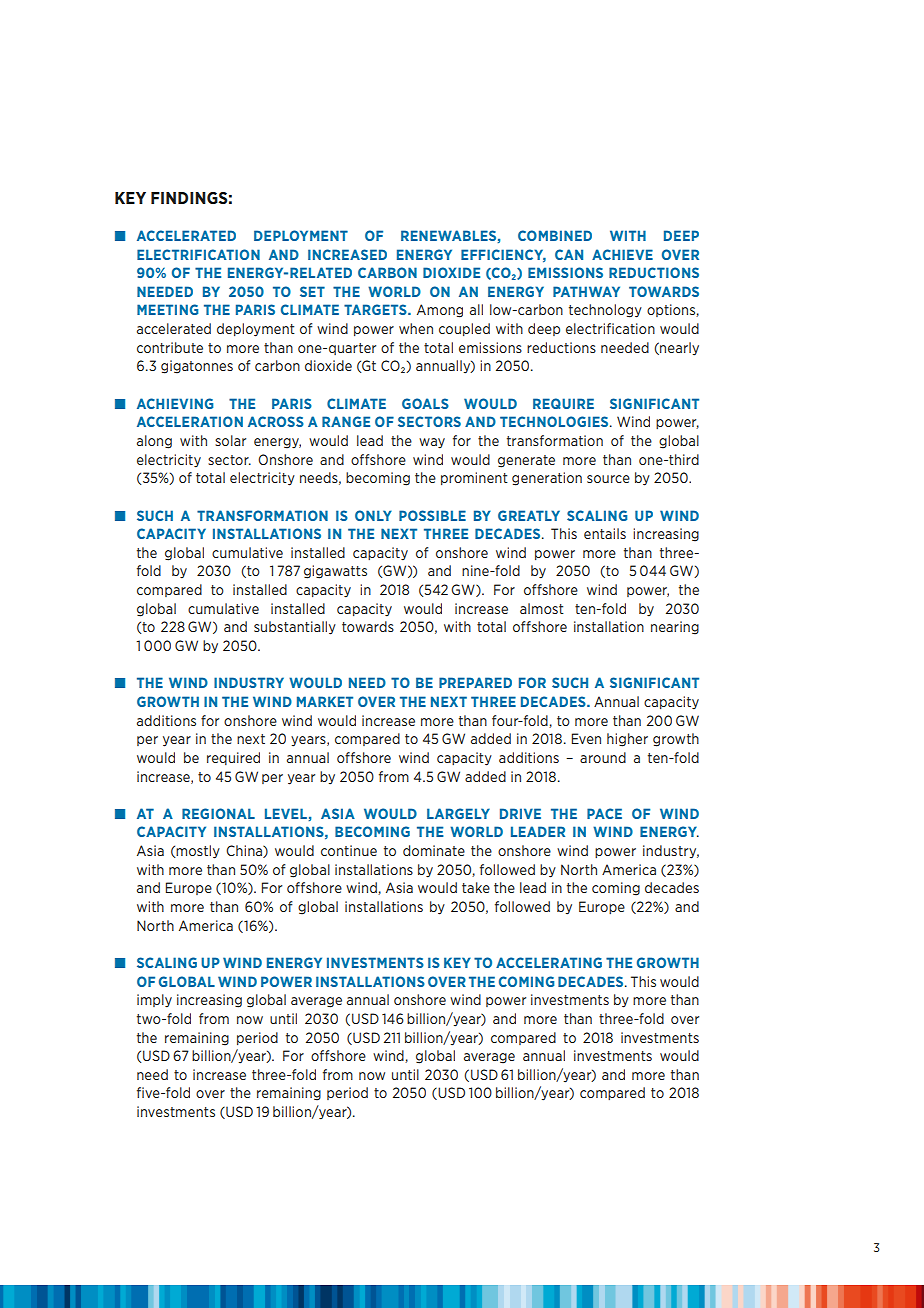 This image has height=1308, width=924. What do you see at coordinates (154, 1000) in the image?
I see `imply` at bounding box center [154, 1000].
